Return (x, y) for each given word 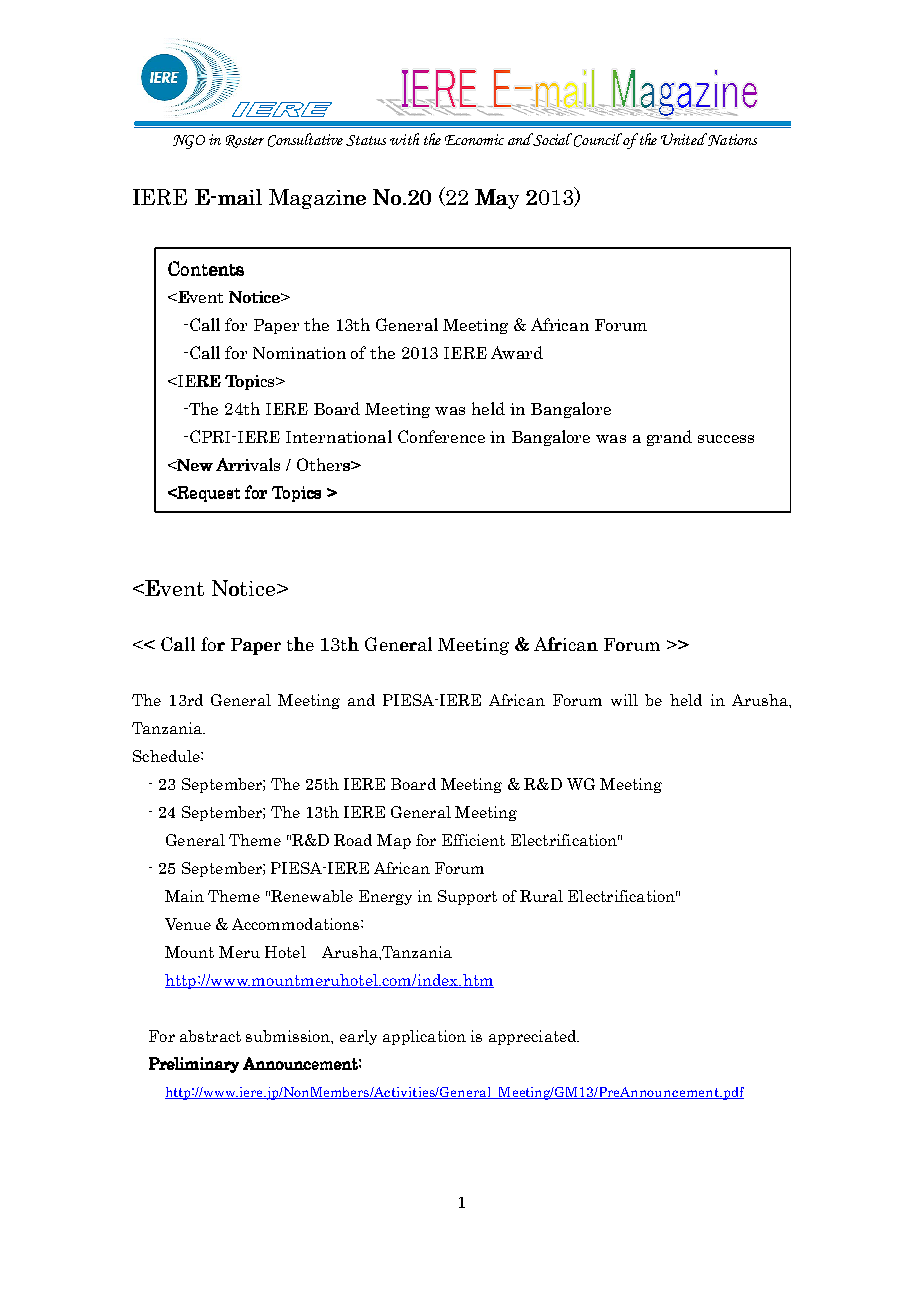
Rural (541, 896)
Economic (474, 139)
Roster (245, 141)
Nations (731, 139)
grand (669, 438)
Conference (441, 436)
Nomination (299, 353)
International (339, 436)
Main (184, 896)
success (726, 439)
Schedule (167, 756)
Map (394, 841)
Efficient (473, 840)
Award (517, 352)
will (624, 700)
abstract (210, 1036)
